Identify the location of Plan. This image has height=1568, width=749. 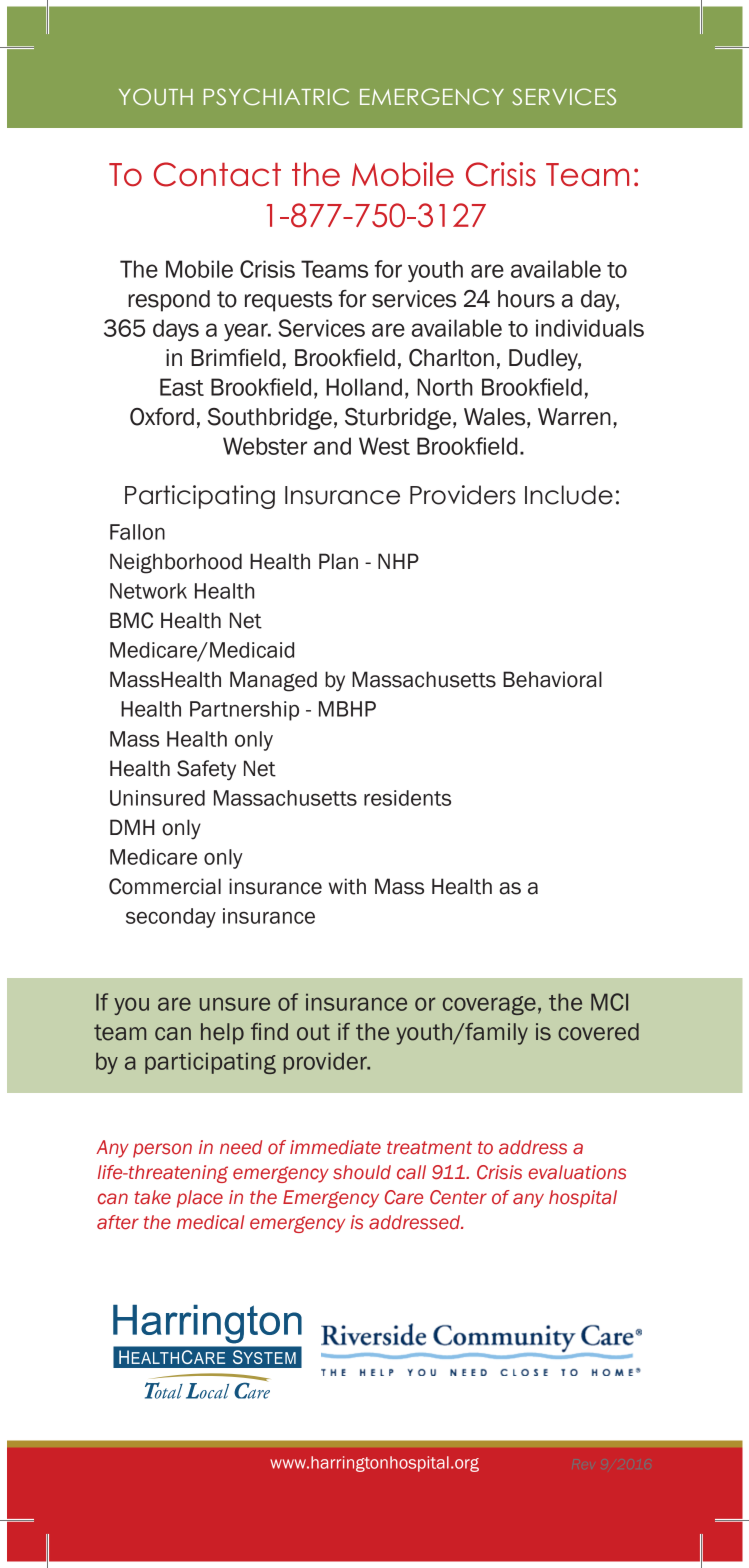
(338, 561).
